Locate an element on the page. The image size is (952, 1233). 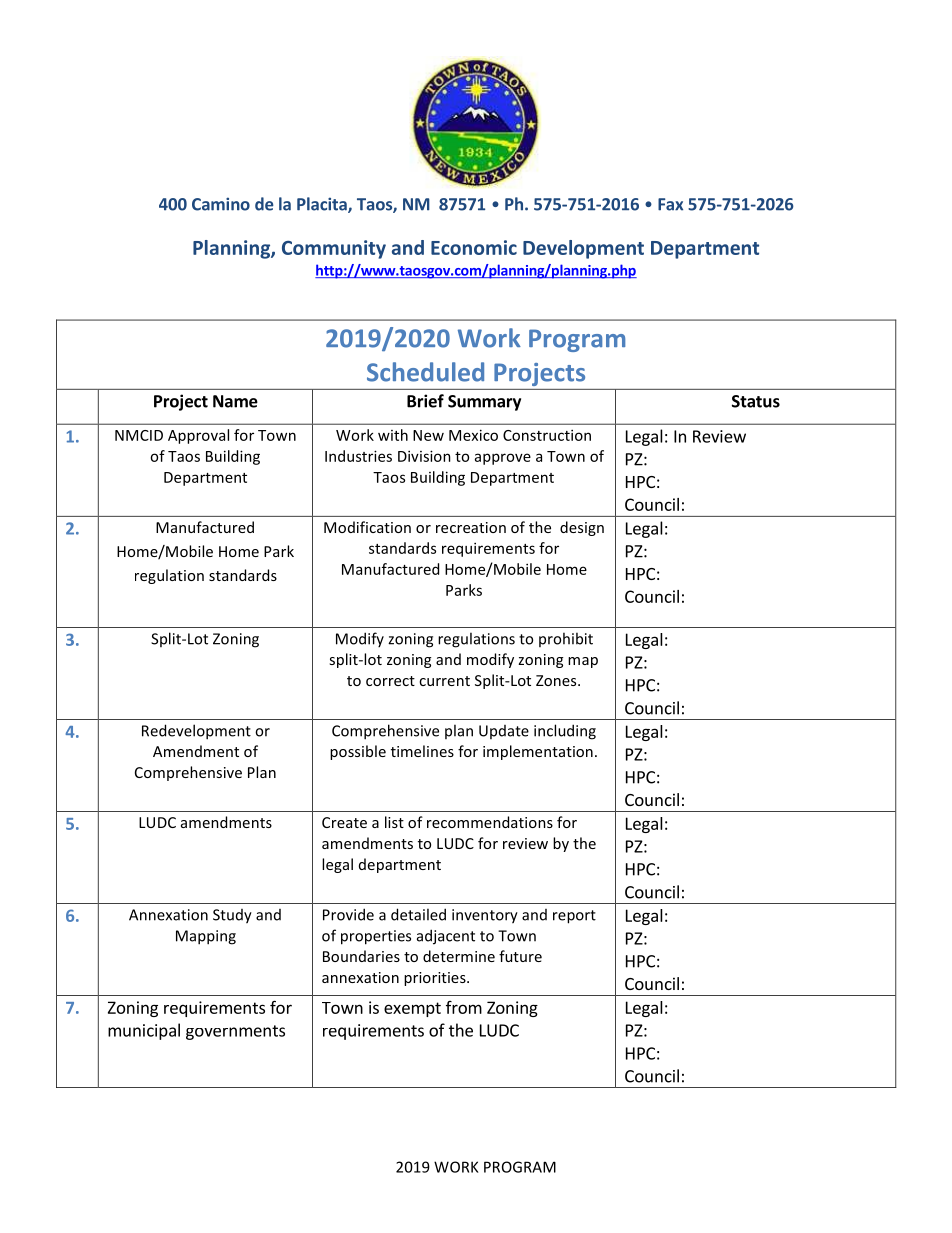
report is located at coordinates (574, 917).
